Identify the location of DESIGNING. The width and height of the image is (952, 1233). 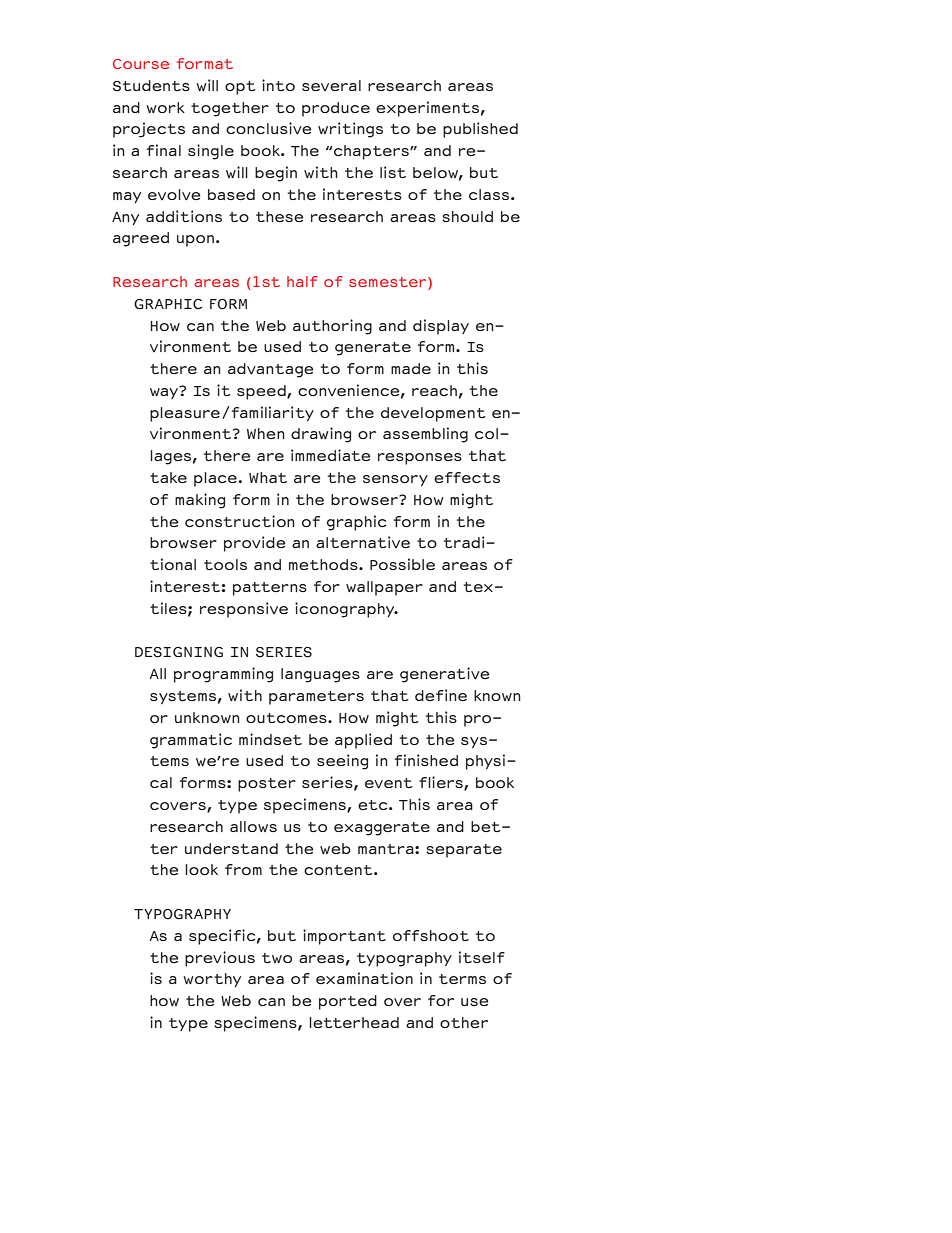
(179, 652).
